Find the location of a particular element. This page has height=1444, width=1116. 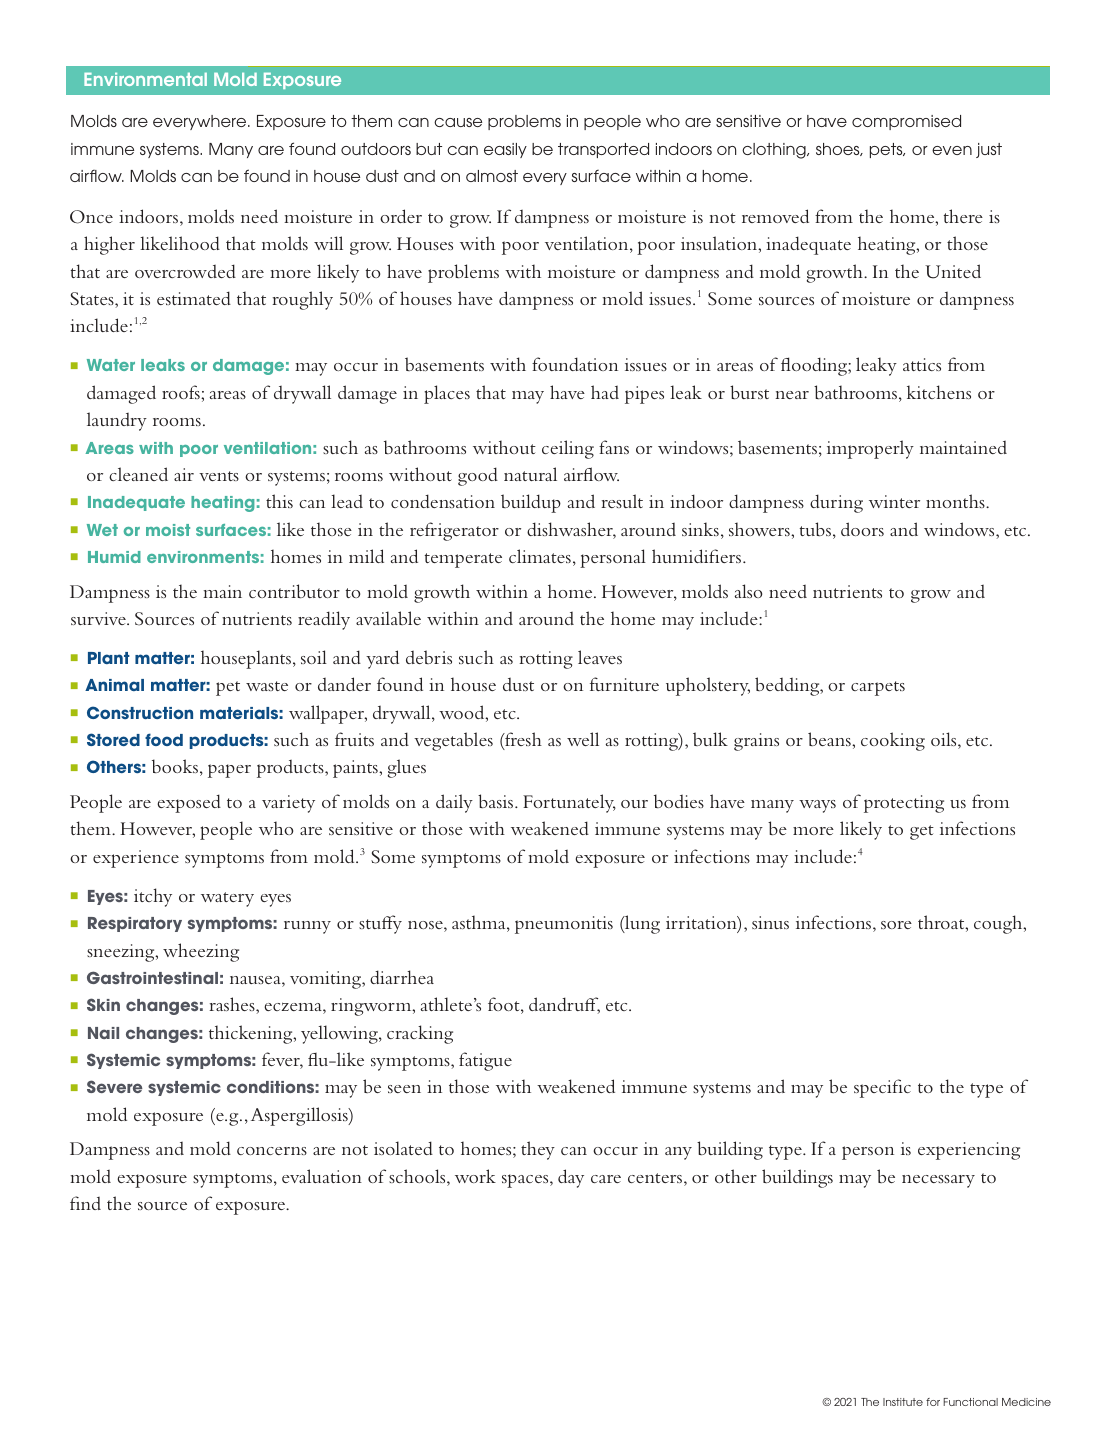

compromised is located at coordinates (906, 122).
